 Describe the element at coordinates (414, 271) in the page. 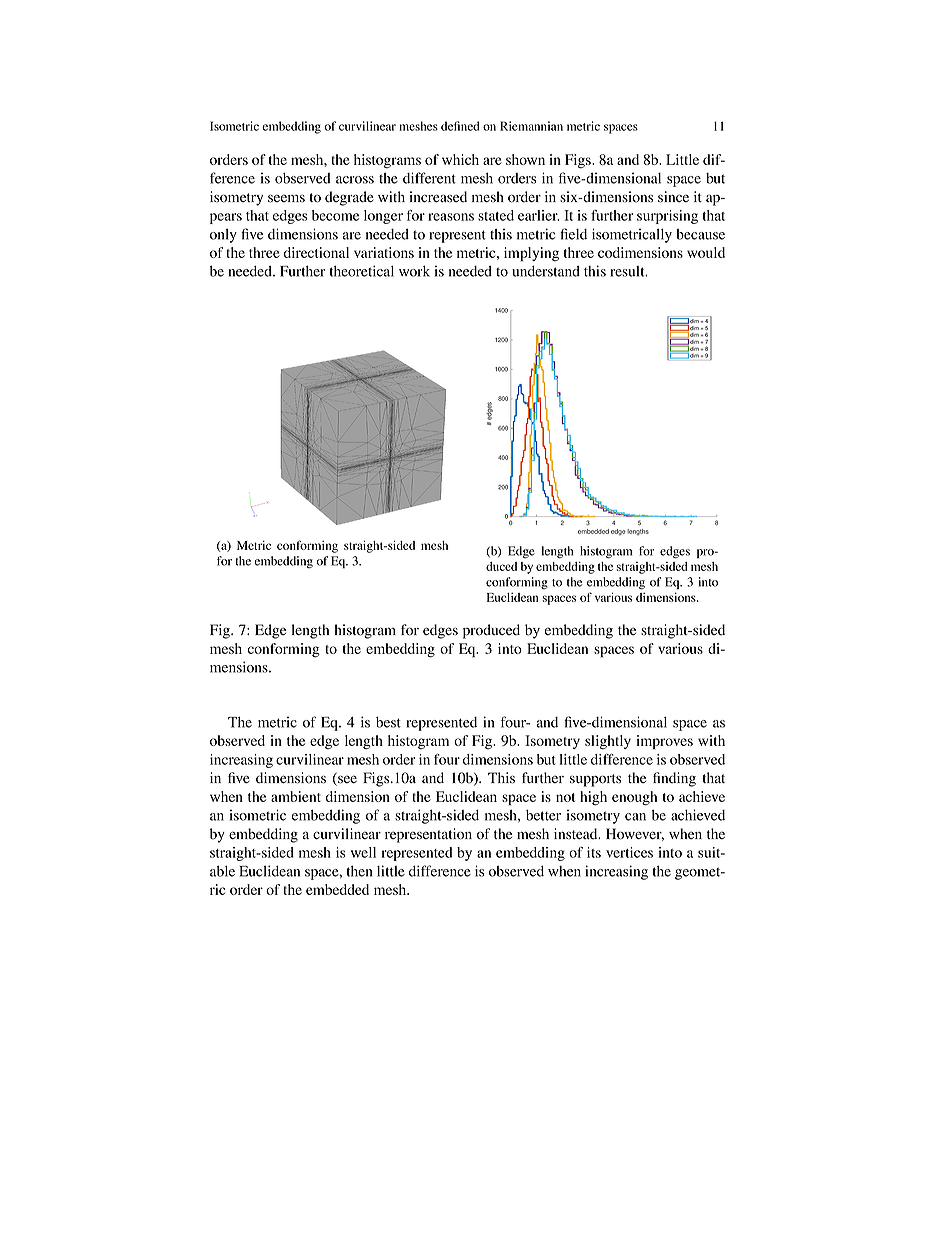

I see `work` at that location.
